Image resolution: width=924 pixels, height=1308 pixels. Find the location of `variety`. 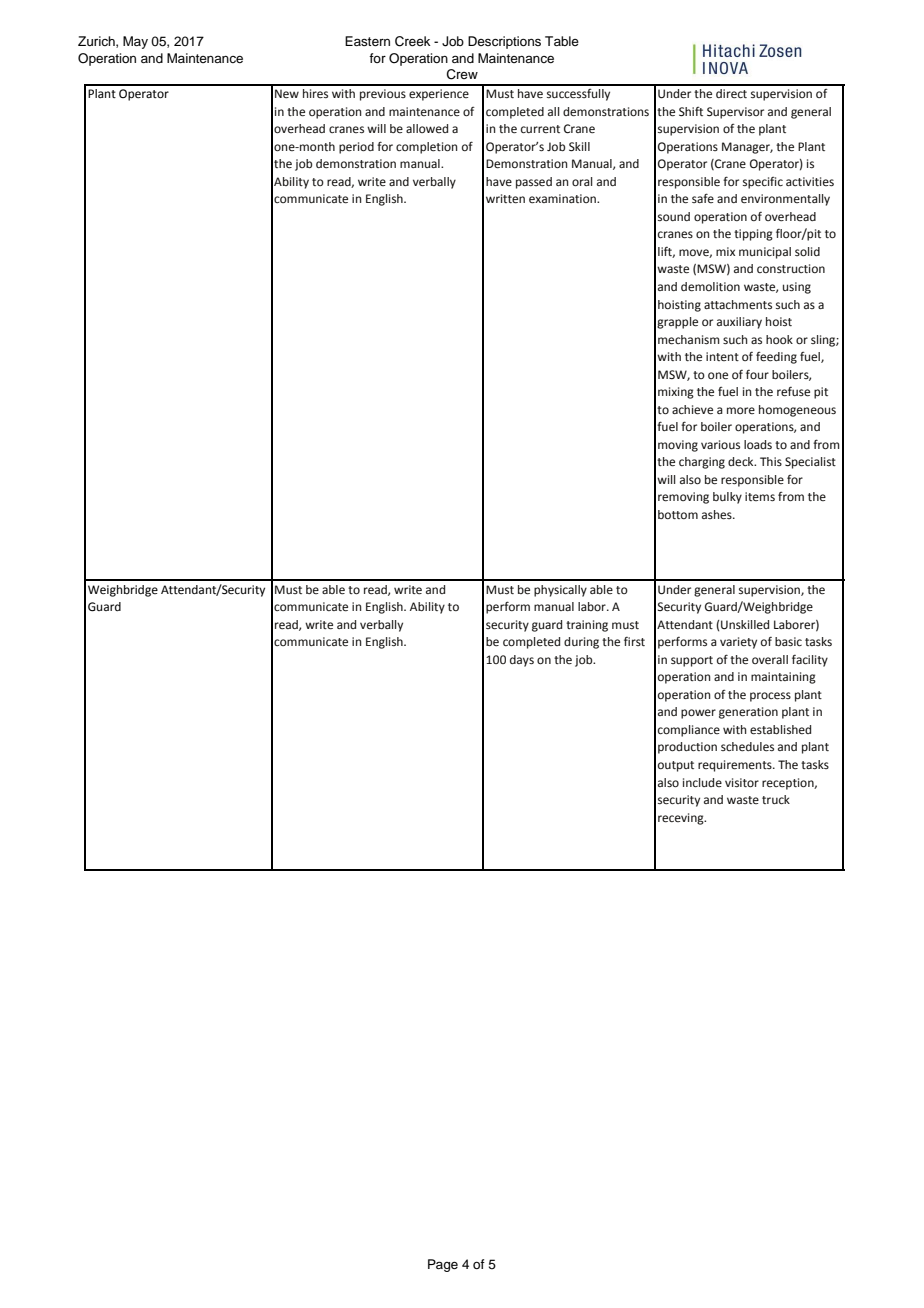

variety is located at coordinates (738, 643).
